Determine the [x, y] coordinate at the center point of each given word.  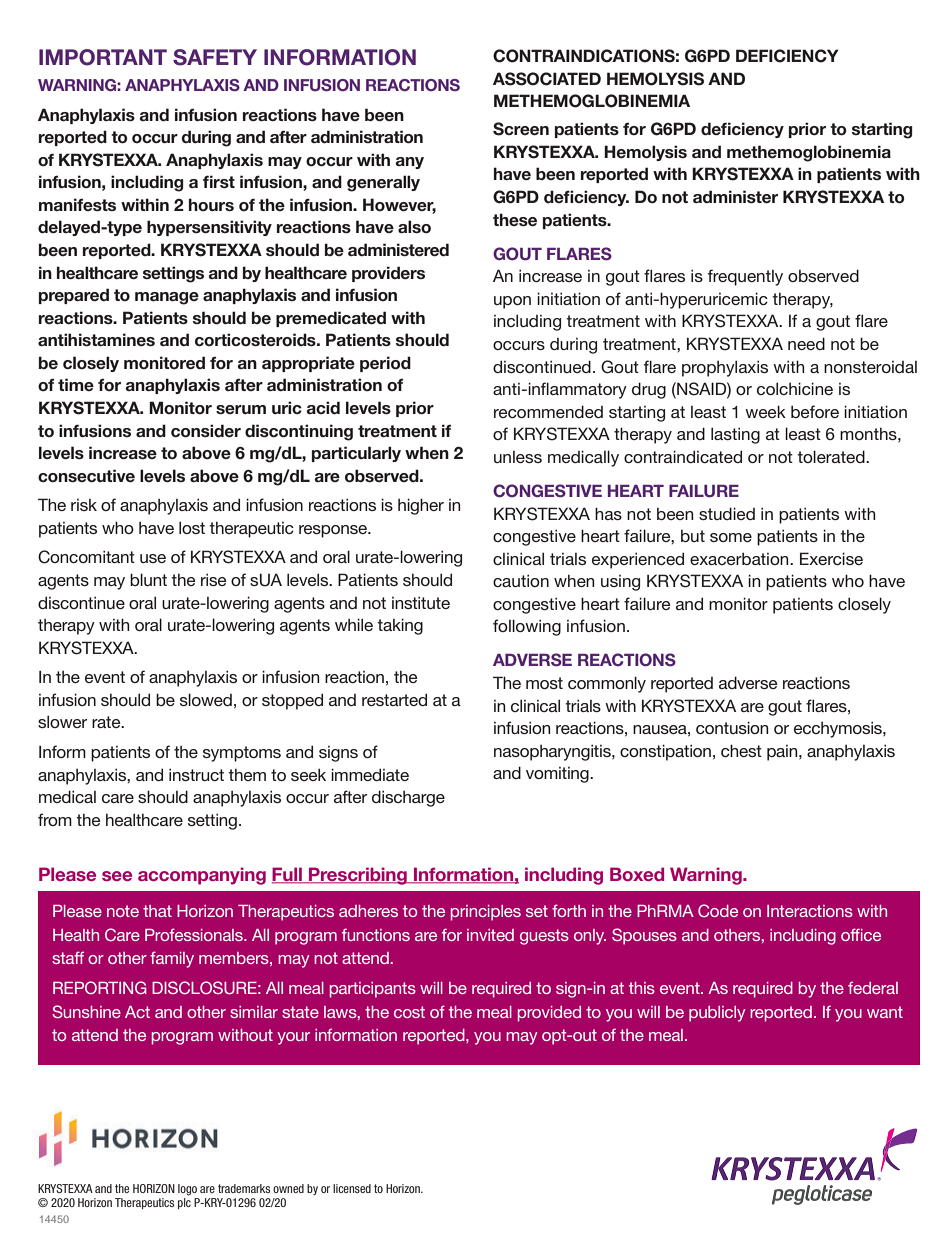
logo [187, 1190]
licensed [352, 1188]
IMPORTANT [103, 57]
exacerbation [740, 558]
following [527, 627]
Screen [521, 129]
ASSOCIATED [547, 79]
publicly [717, 1014]
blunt [148, 579]
